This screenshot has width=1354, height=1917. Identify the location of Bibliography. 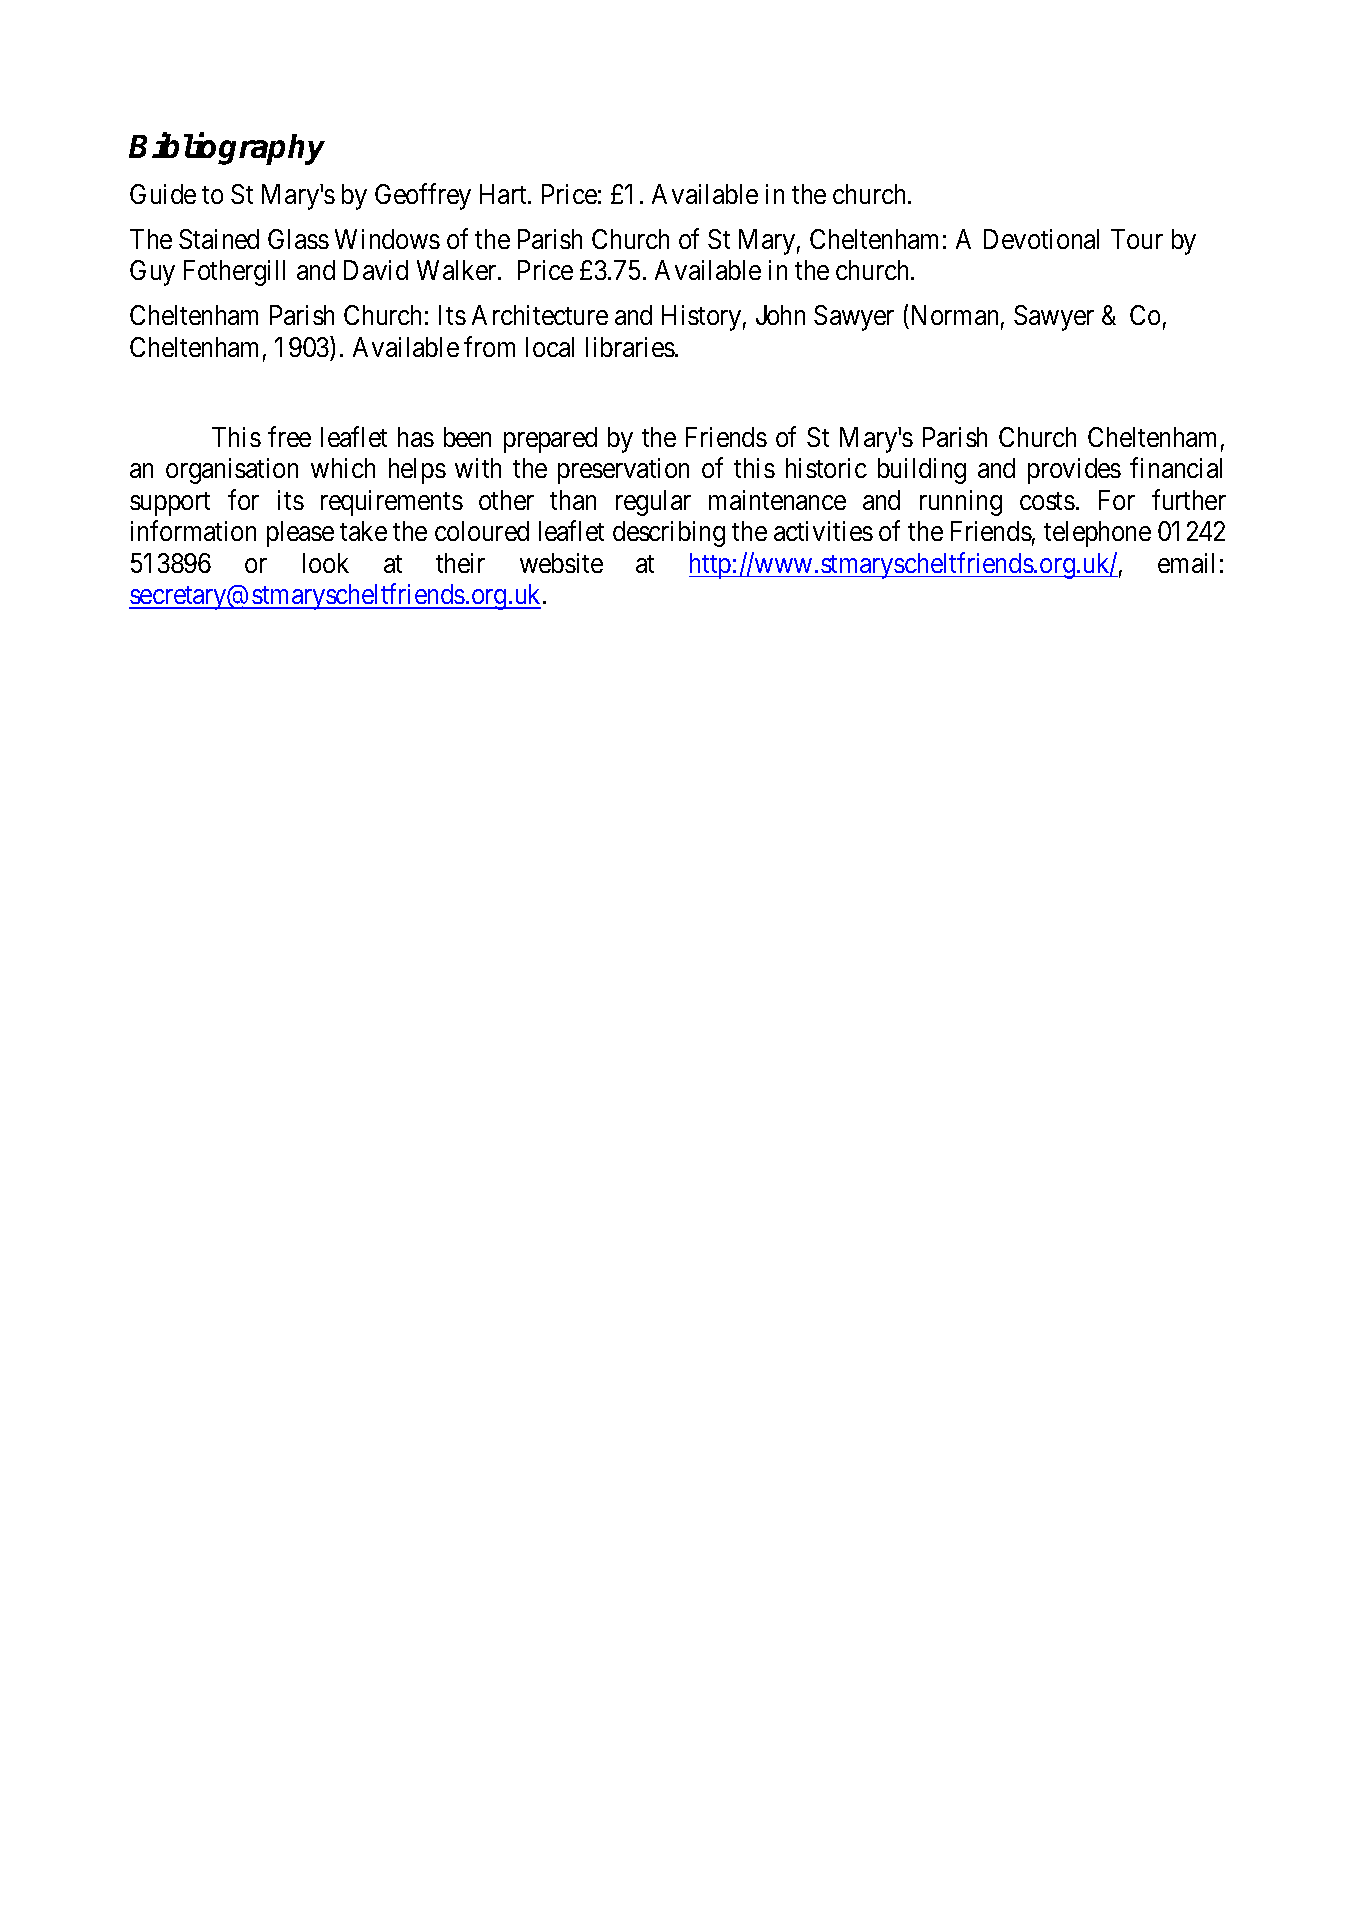
(227, 149).
